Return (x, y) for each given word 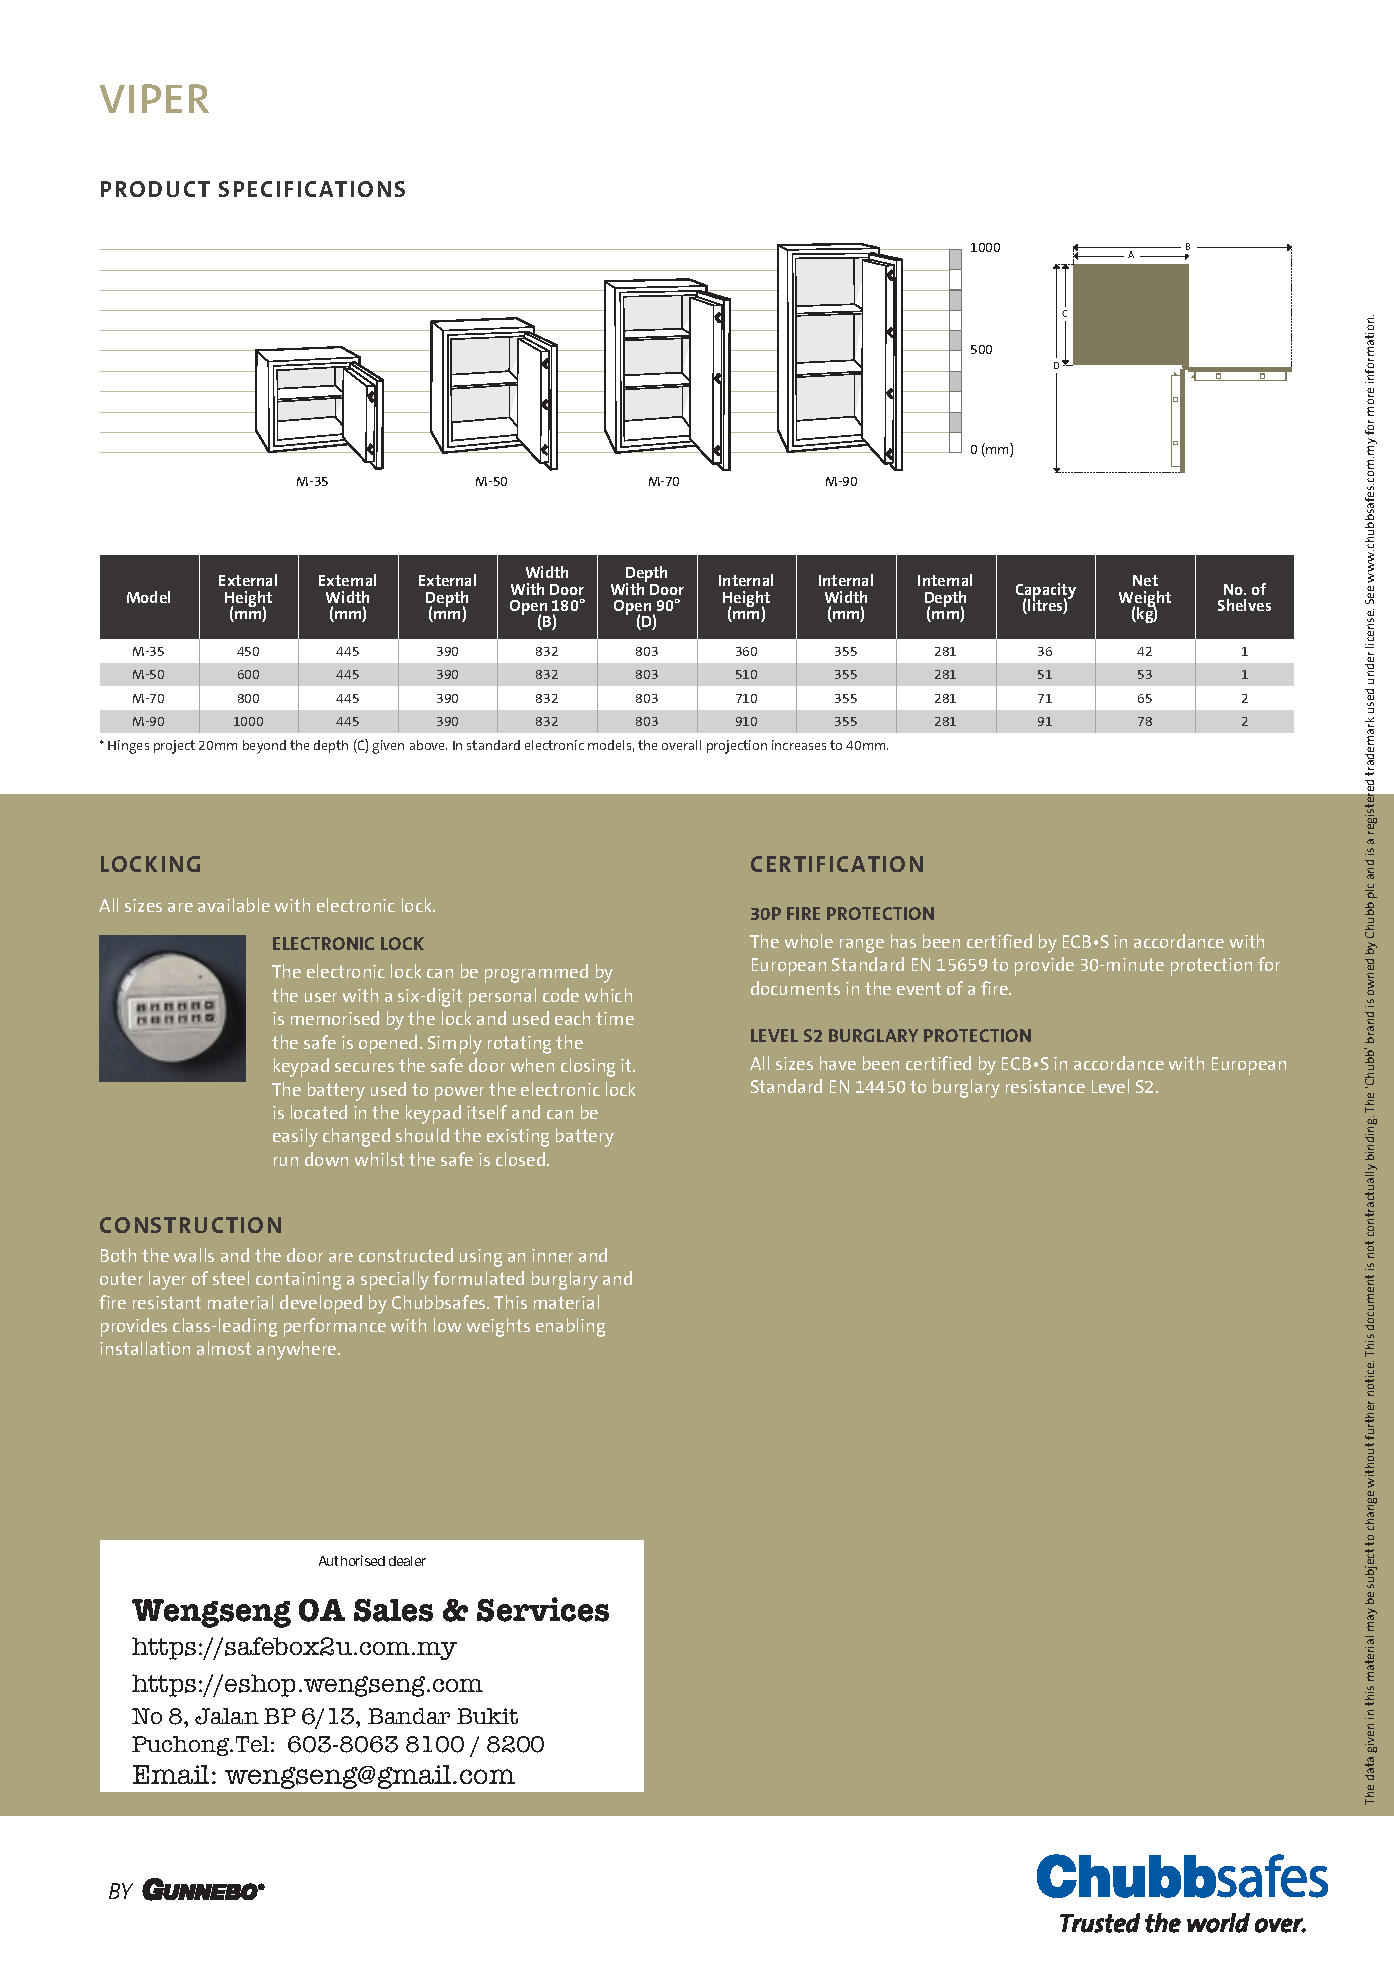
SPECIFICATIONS (312, 189)
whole (809, 941)
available (234, 905)
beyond (264, 747)
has (903, 941)
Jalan (227, 1716)
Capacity (1046, 592)
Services (543, 1609)
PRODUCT (155, 189)
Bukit (487, 1716)
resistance (1045, 1086)
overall (681, 745)
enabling (570, 1327)
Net (1145, 580)
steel (231, 1278)
